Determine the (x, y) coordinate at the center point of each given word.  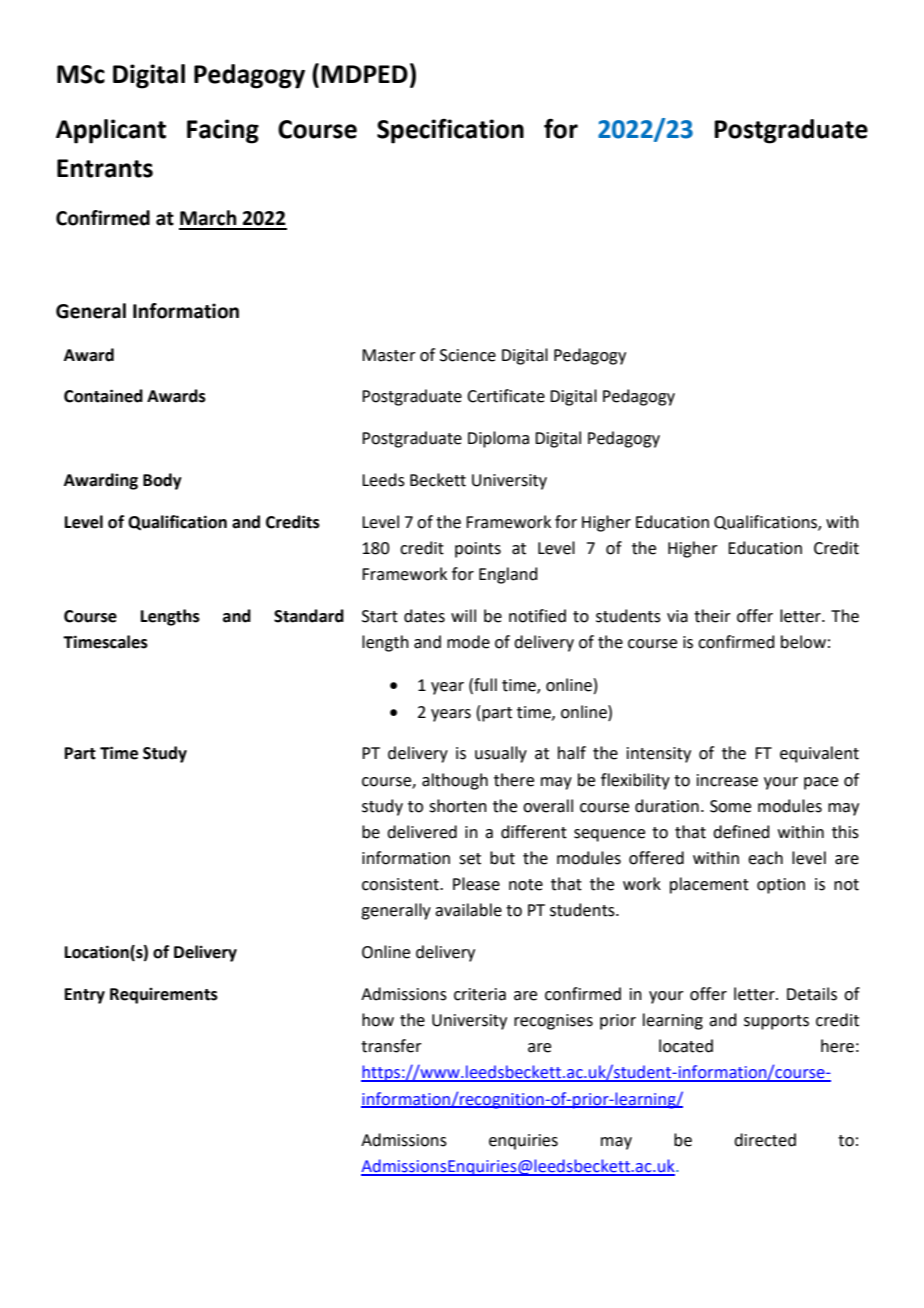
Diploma (498, 439)
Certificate (506, 396)
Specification (450, 131)
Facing (223, 131)
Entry (85, 996)
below (803, 642)
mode (468, 642)
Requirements (164, 996)
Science (468, 355)
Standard (309, 616)
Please (476, 884)
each (765, 858)
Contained (103, 396)
